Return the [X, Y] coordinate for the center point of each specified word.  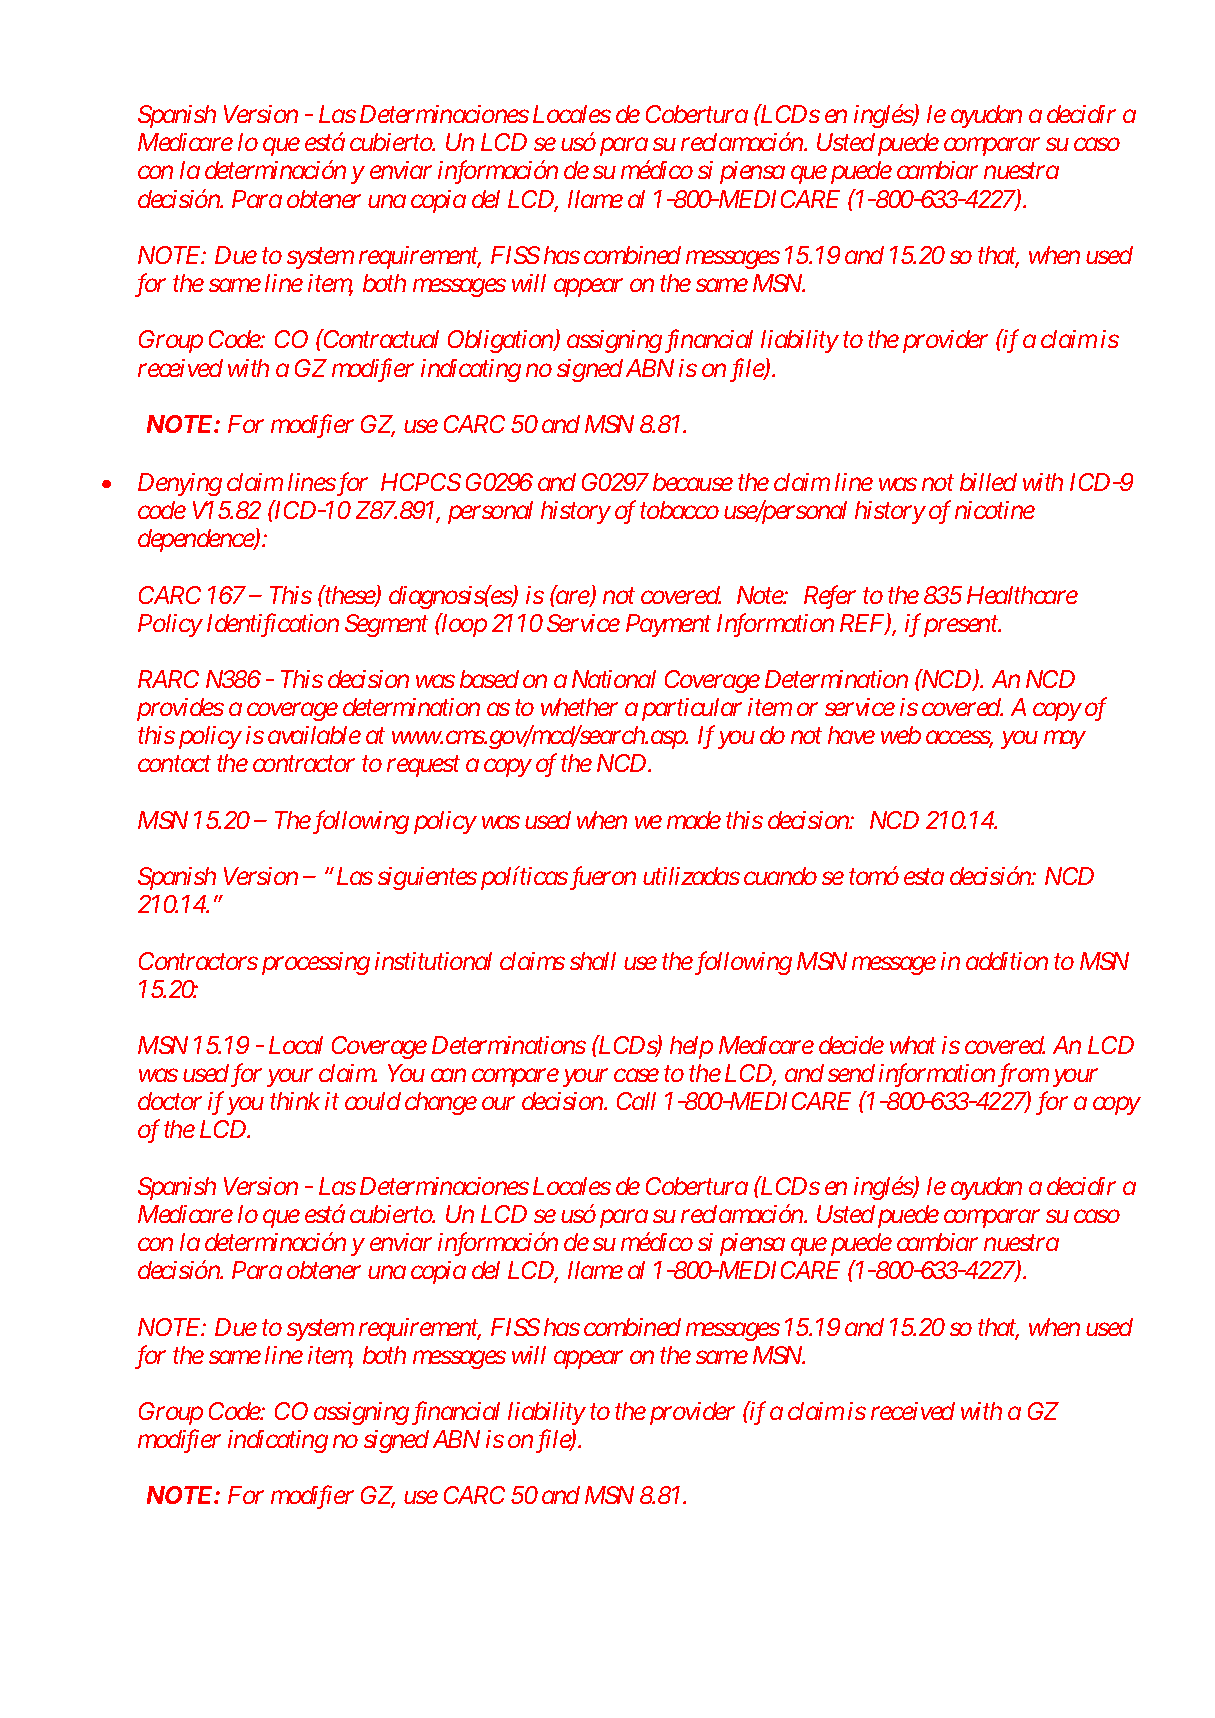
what [913, 1045]
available [314, 735]
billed [988, 482]
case [636, 1075]
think [295, 1101]
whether [579, 707]
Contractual [380, 339]
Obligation [501, 341]
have [851, 735]
